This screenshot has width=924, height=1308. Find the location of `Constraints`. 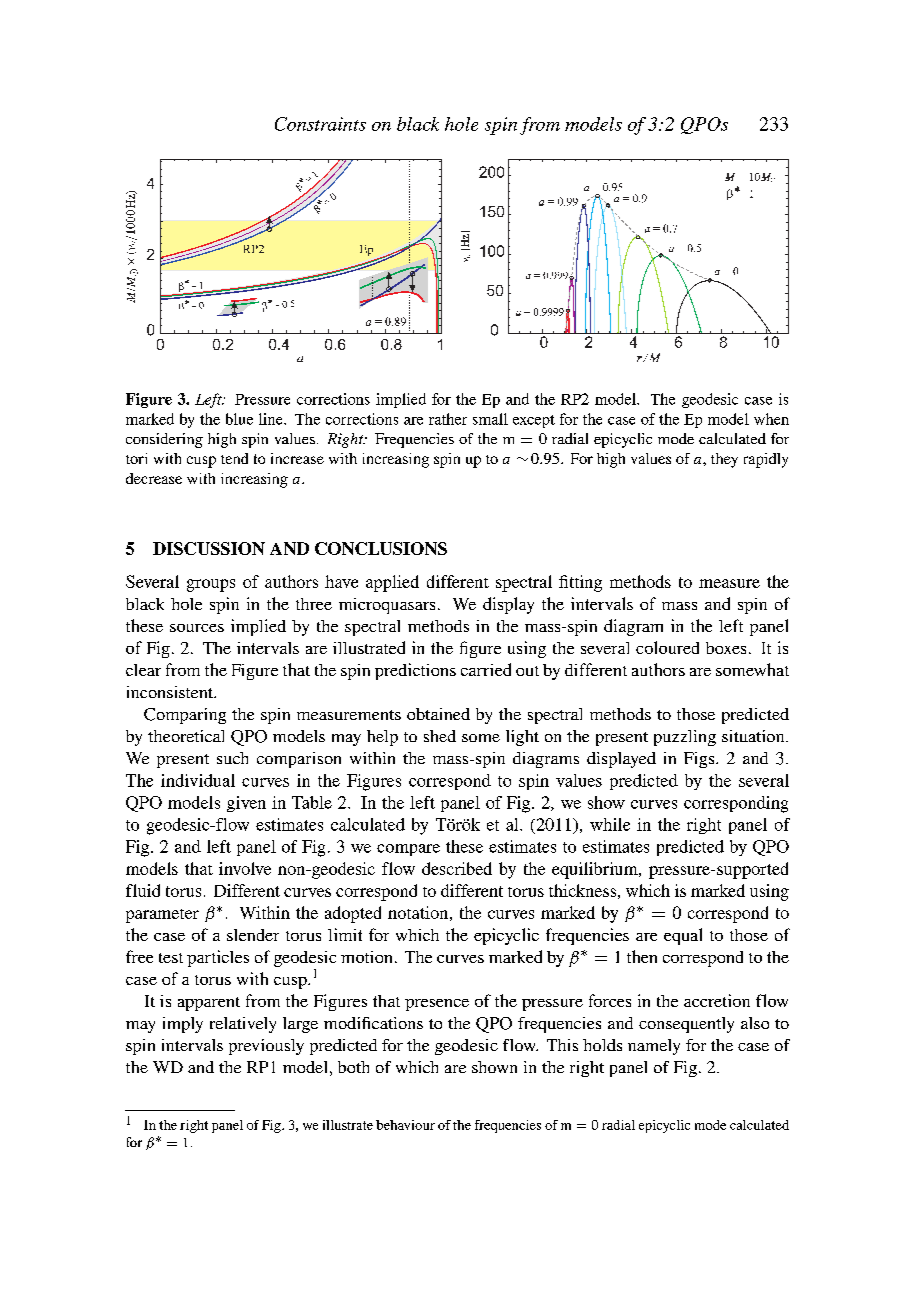

Constraints is located at coordinates (320, 124).
